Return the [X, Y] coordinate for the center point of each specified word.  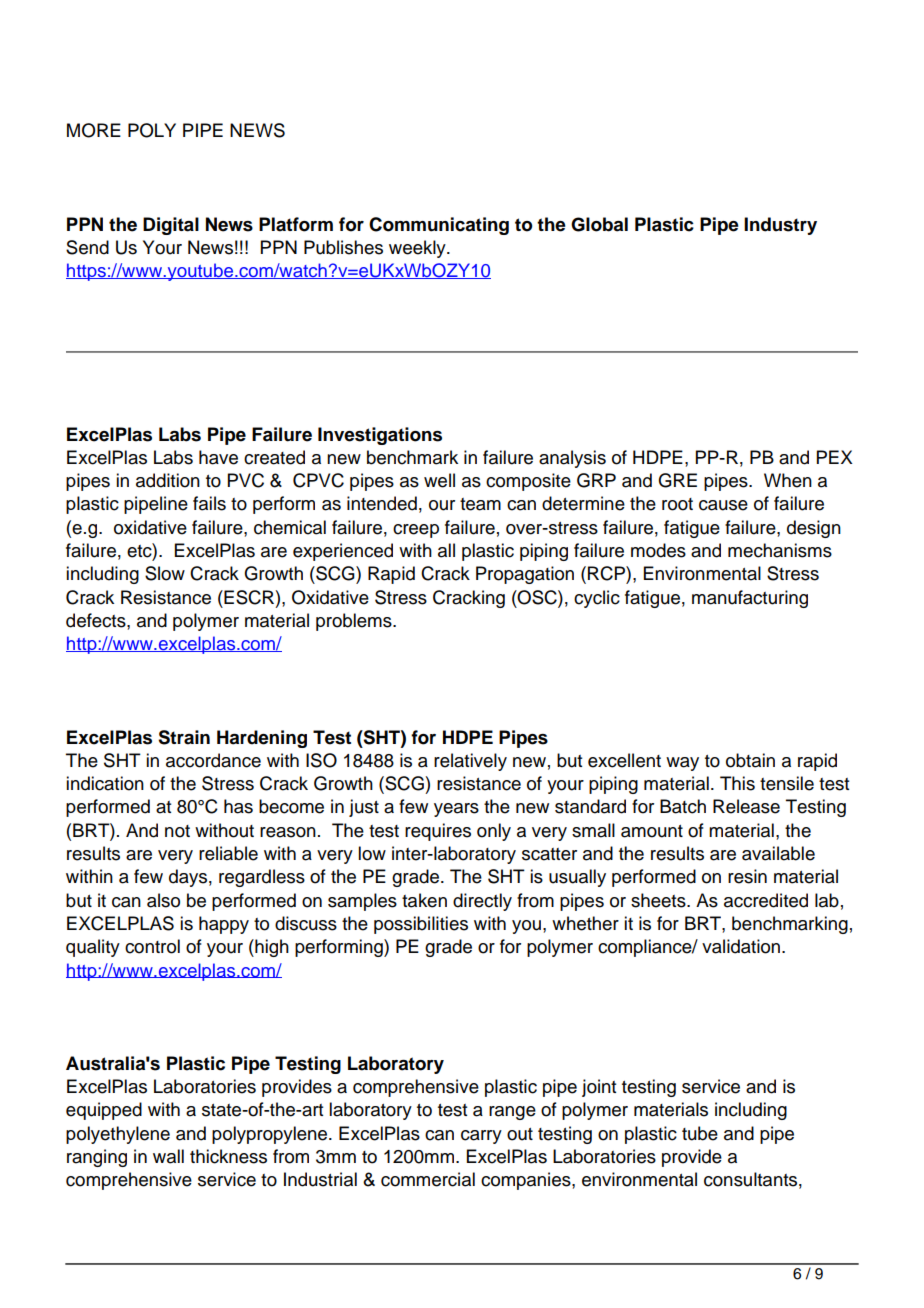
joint [599, 1088]
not [177, 831]
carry [481, 1137]
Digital [171, 226]
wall [168, 1156]
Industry [780, 226]
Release [746, 806]
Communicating [439, 226]
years [456, 810]
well [439, 480]
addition [168, 480]
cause [723, 505]
